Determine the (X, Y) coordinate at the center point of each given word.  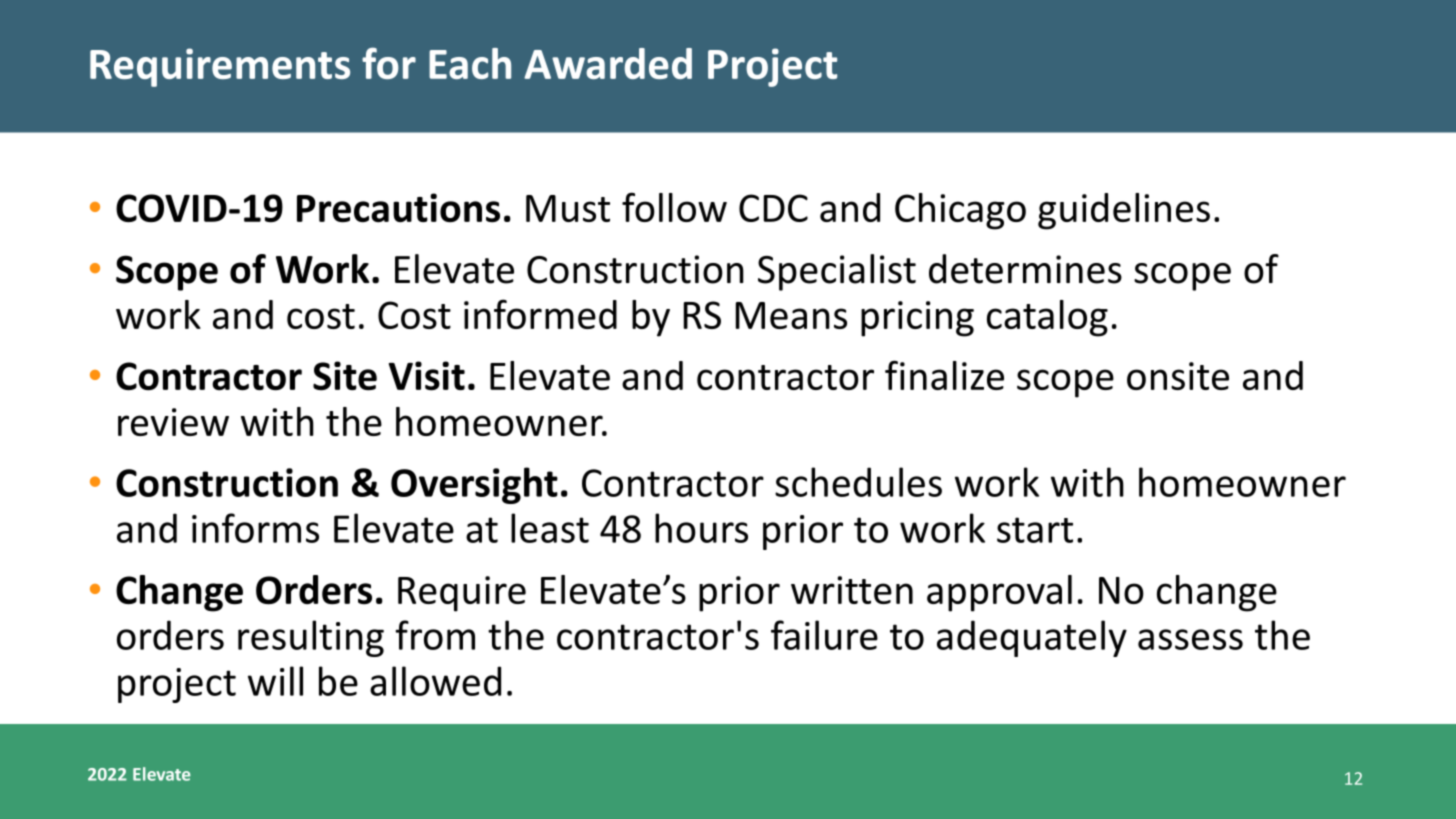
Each (470, 63)
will (275, 681)
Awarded (608, 63)
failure (824, 635)
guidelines (1124, 211)
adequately (1032, 638)
